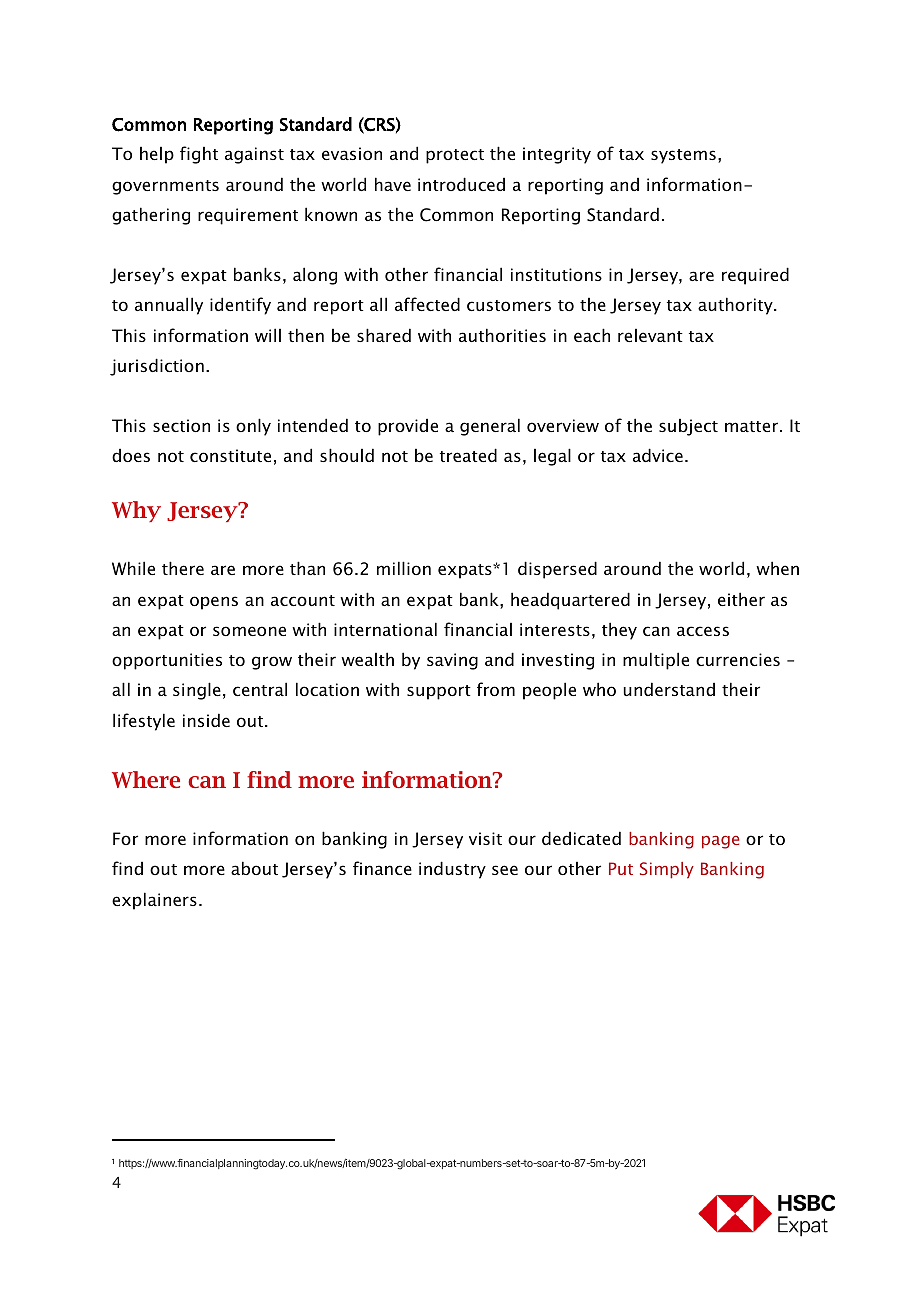  I want to click on introduced, so click(461, 184).
